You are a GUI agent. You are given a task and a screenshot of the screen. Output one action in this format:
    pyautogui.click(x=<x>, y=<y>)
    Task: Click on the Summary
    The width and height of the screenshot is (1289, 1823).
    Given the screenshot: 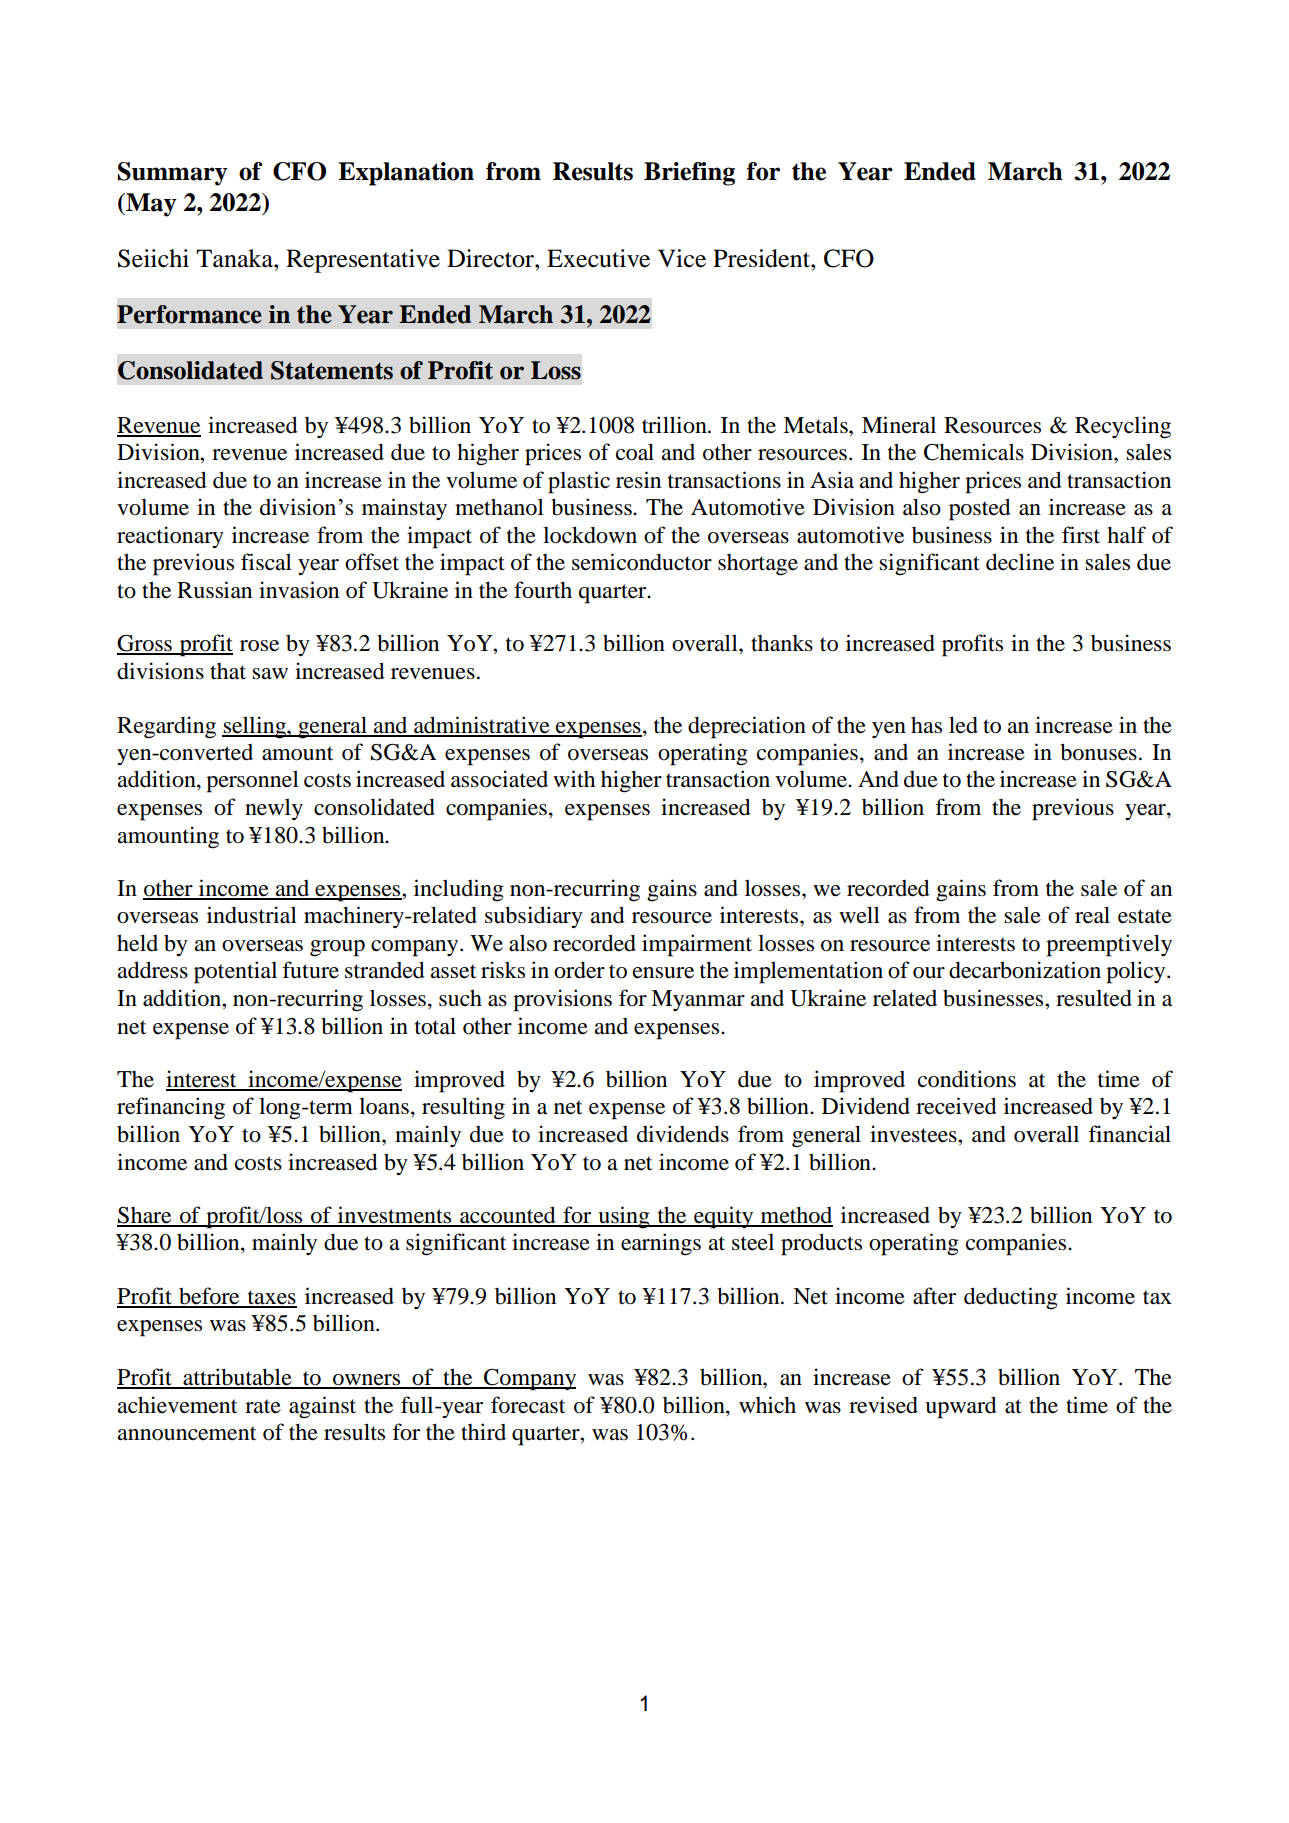 What is the action you would take?
    pyautogui.click(x=172, y=174)
